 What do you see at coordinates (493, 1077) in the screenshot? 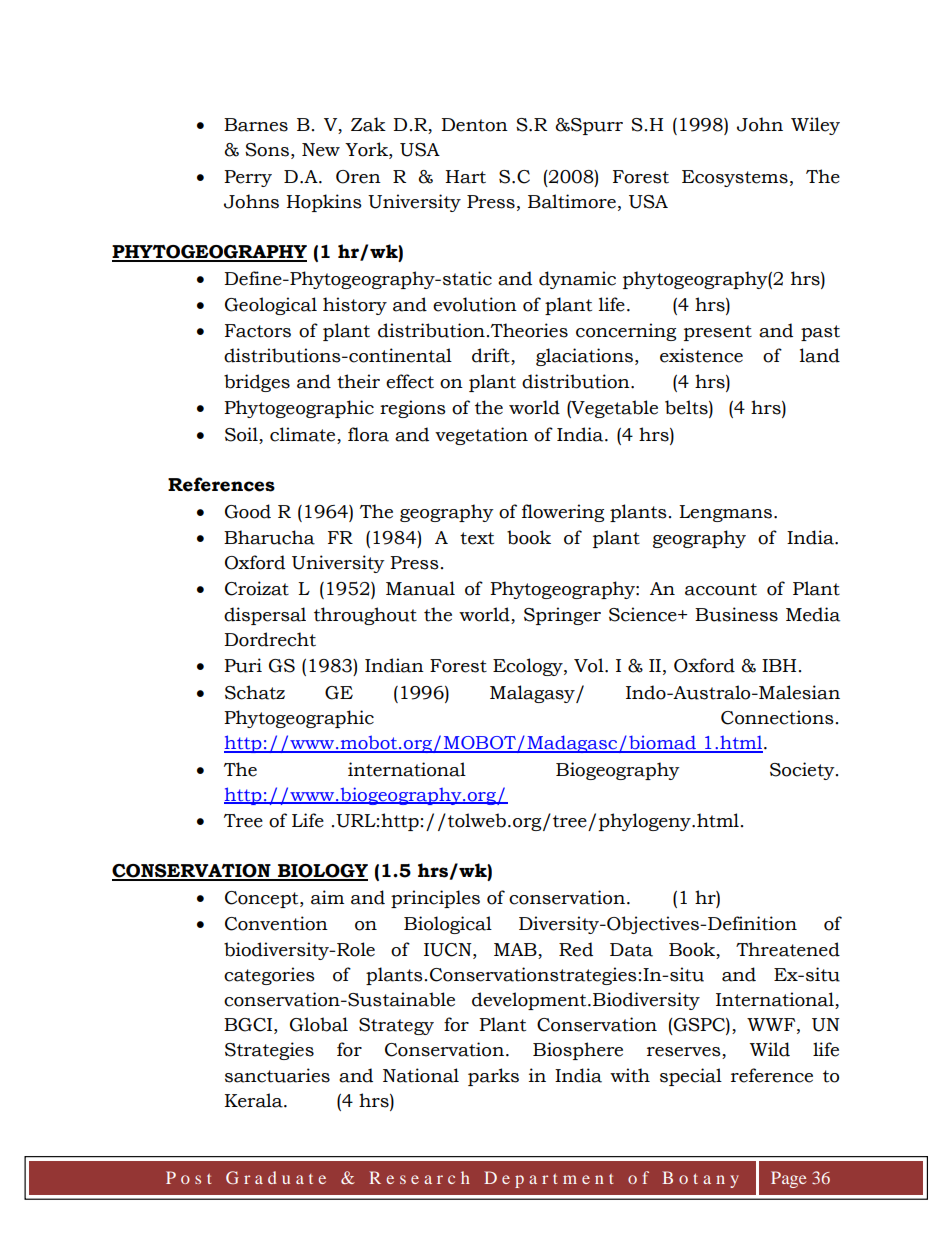
I see `parks` at bounding box center [493, 1077].
